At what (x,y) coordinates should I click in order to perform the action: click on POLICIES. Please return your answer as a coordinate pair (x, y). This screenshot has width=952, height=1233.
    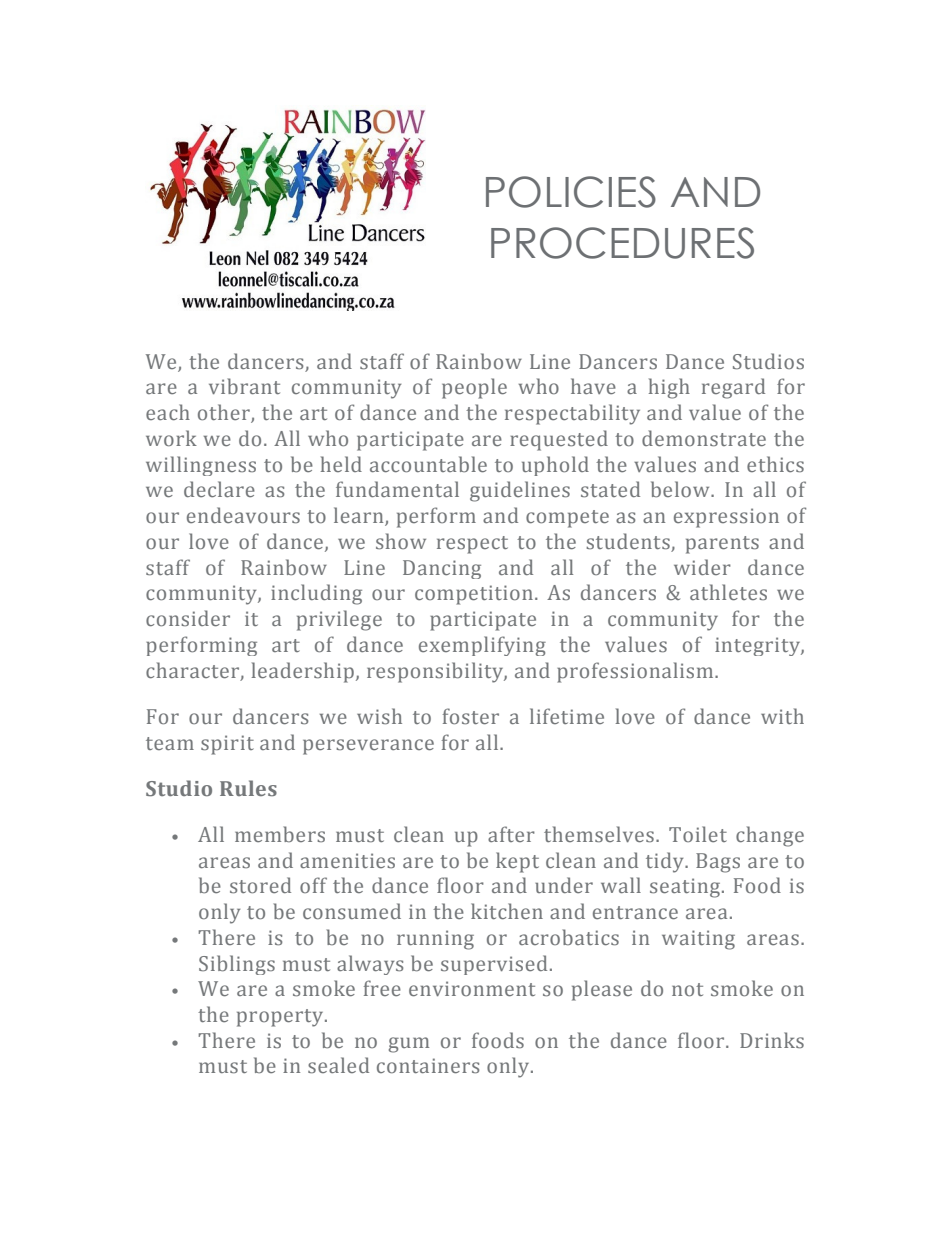
    Looking at the image, I should click on (571, 192).
